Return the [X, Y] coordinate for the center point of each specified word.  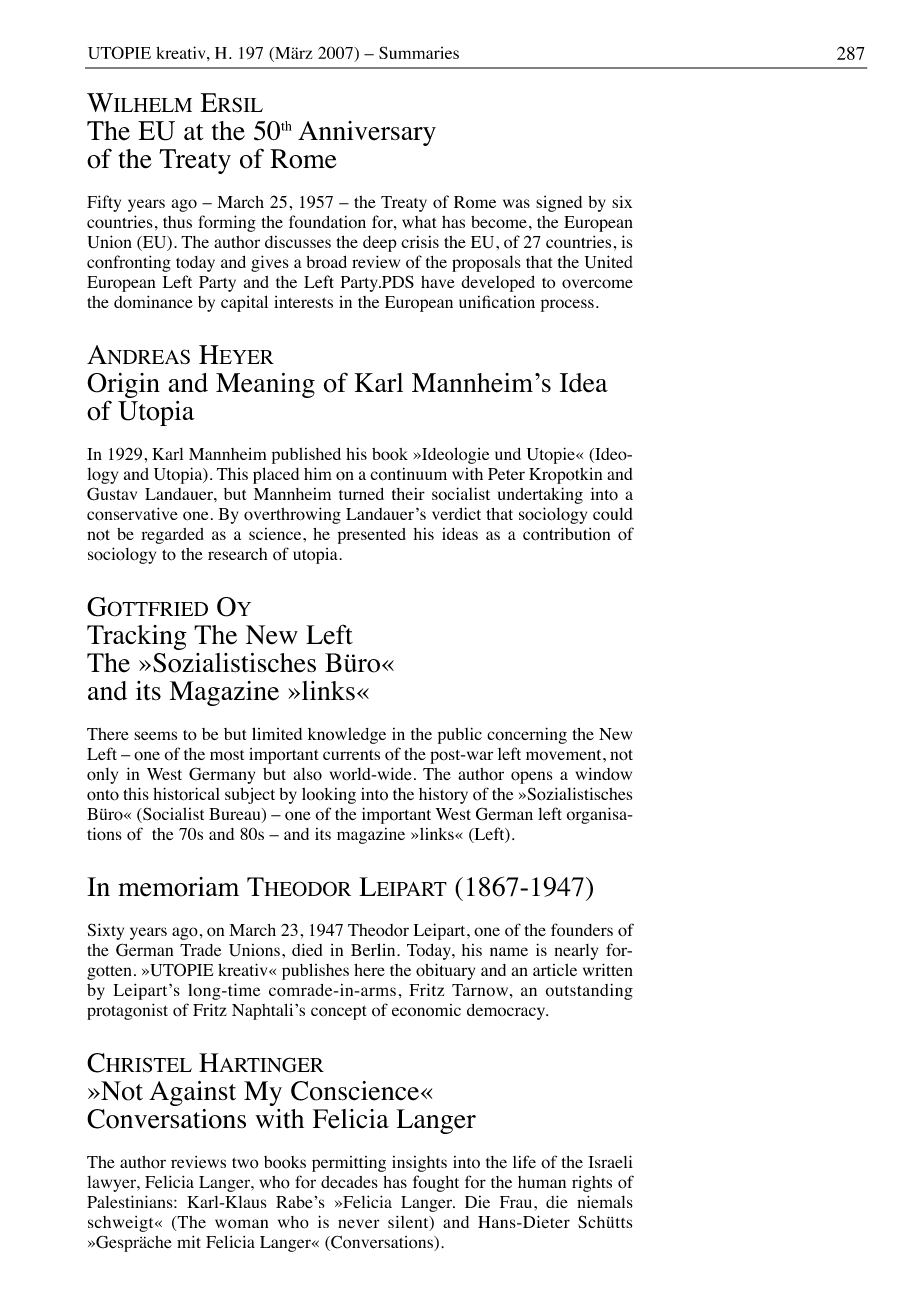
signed [559, 203]
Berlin [374, 949]
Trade [200, 950]
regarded [172, 536]
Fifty [104, 203]
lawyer [112, 1184]
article [555, 970]
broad [326, 261]
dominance [153, 302]
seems [155, 735]
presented [372, 536]
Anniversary [367, 133]
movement [565, 755]
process [567, 305]
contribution [566, 534]
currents [351, 755]
